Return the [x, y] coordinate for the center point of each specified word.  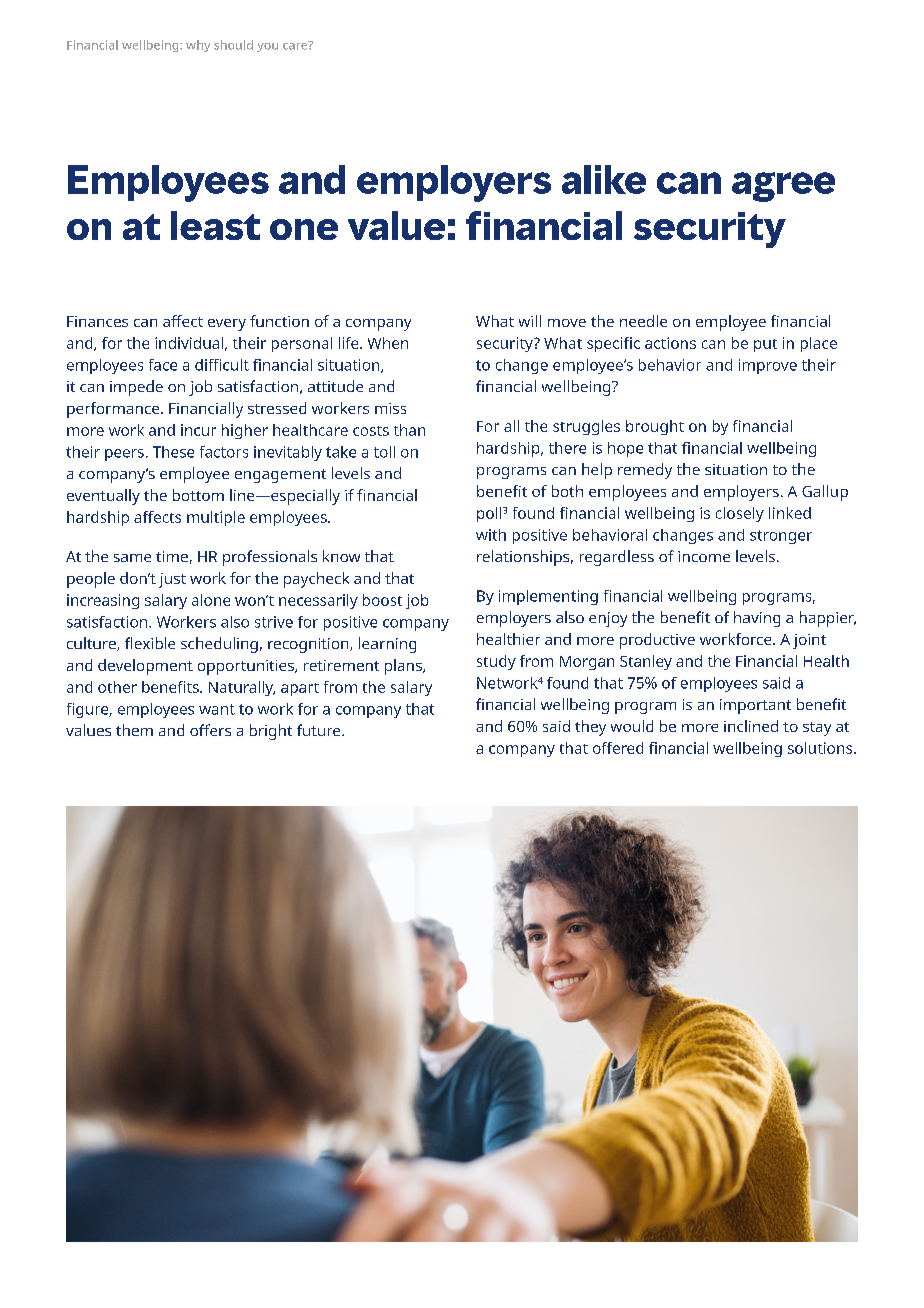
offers [210, 730]
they [590, 728]
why [198, 46]
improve [768, 366]
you [267, 47]
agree [783, 187]
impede [136, 388]
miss [390, 408]
